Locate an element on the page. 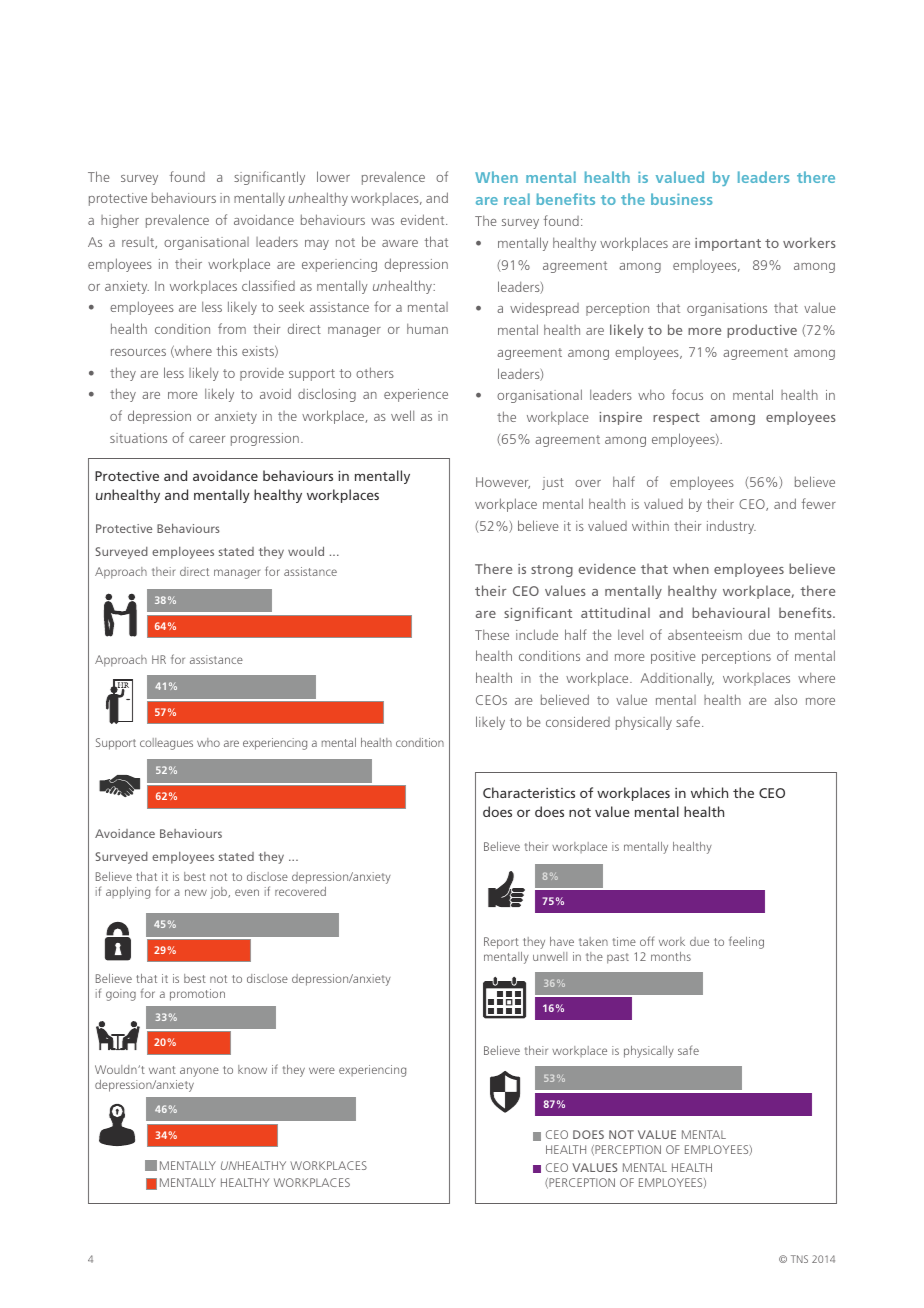 The image size is (924, 1308). anyone is located at coordinates (199, 1072).
